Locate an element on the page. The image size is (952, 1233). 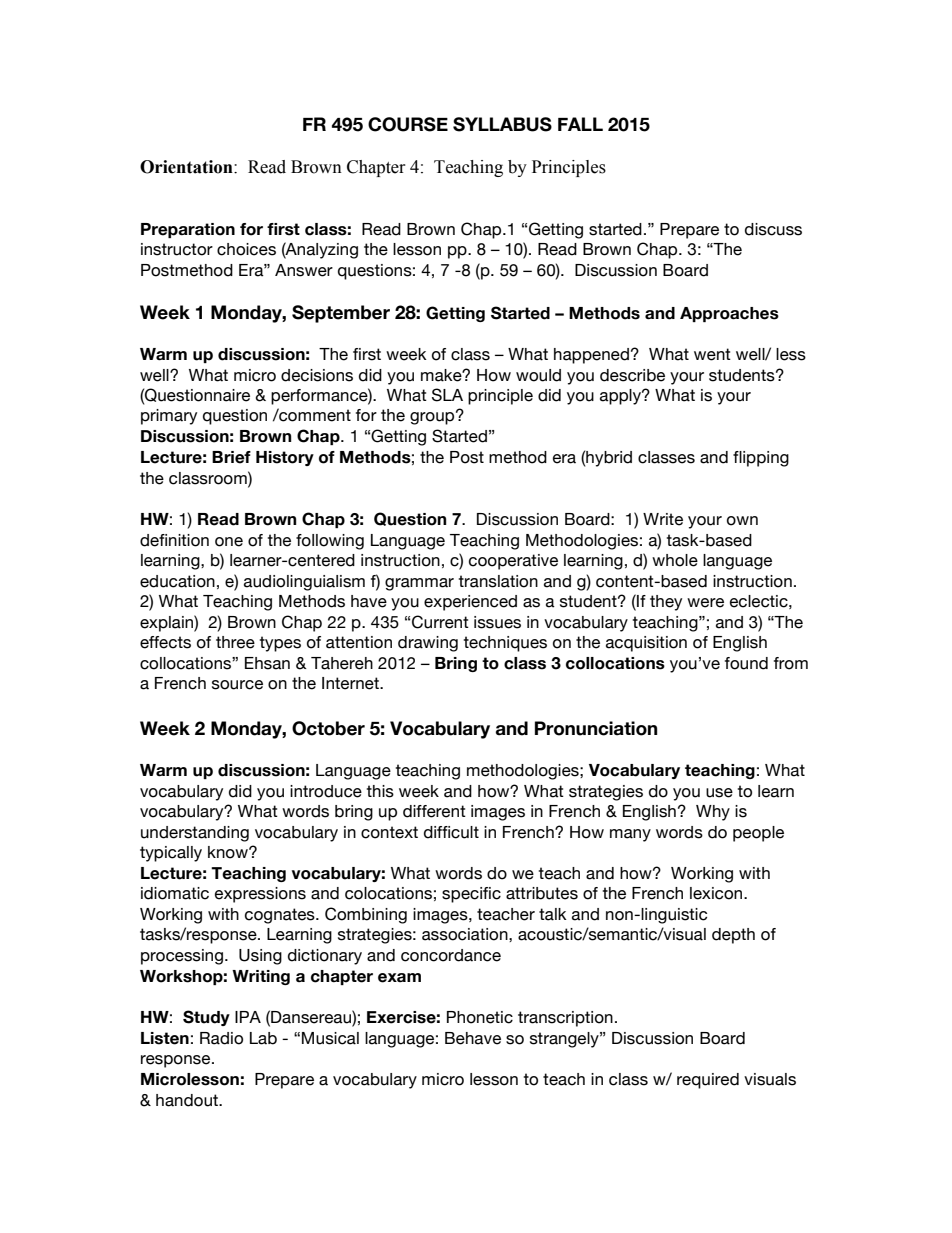
use is located at coordinates (719, 793).
